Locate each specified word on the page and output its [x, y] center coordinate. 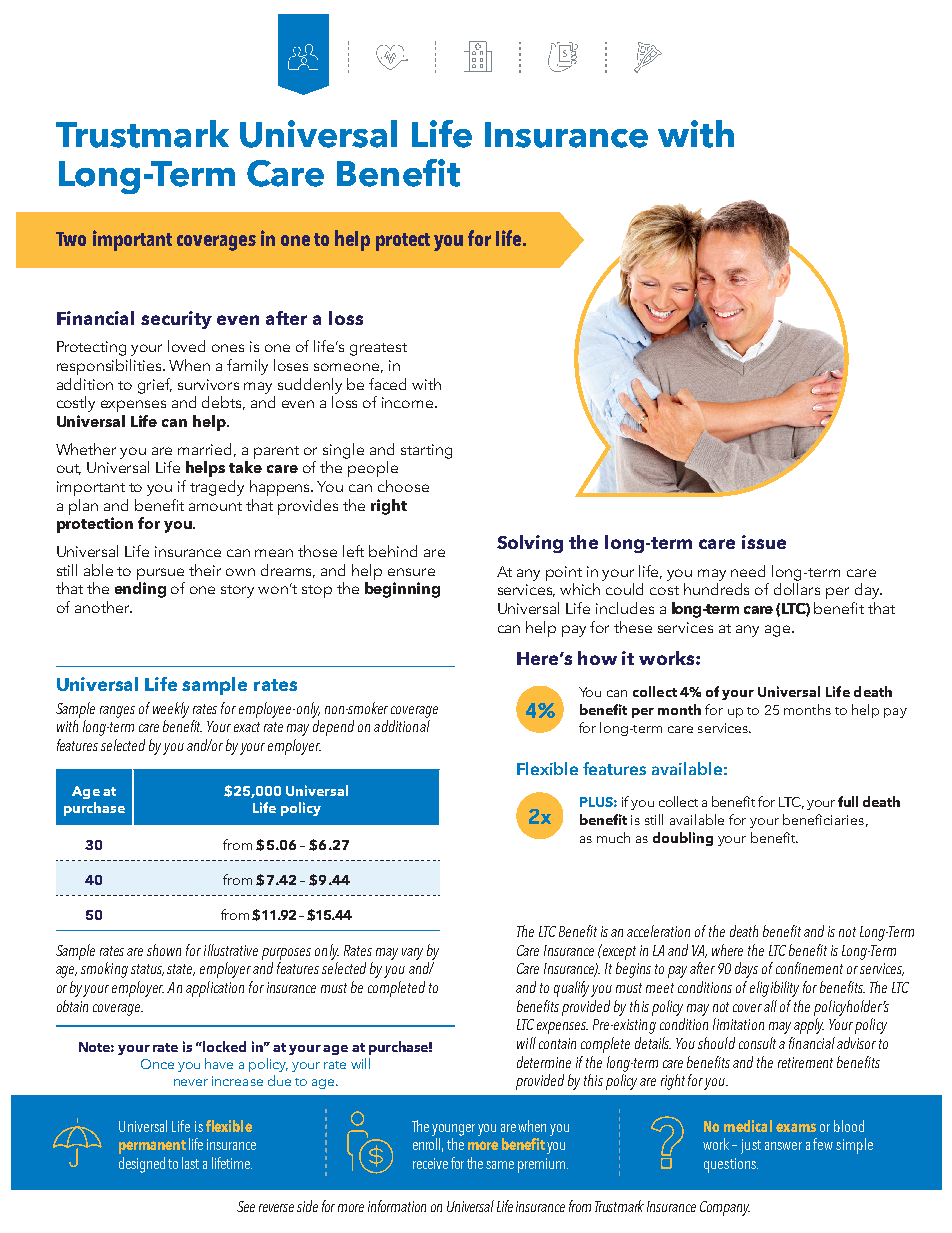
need [748, 571]
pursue [160, 574]
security [176, 320]
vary [412, 954]
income [409, 402]
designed [142, 1165]
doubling [683, 839]
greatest [378, 349]
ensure [411, 572]
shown [164, 950]
